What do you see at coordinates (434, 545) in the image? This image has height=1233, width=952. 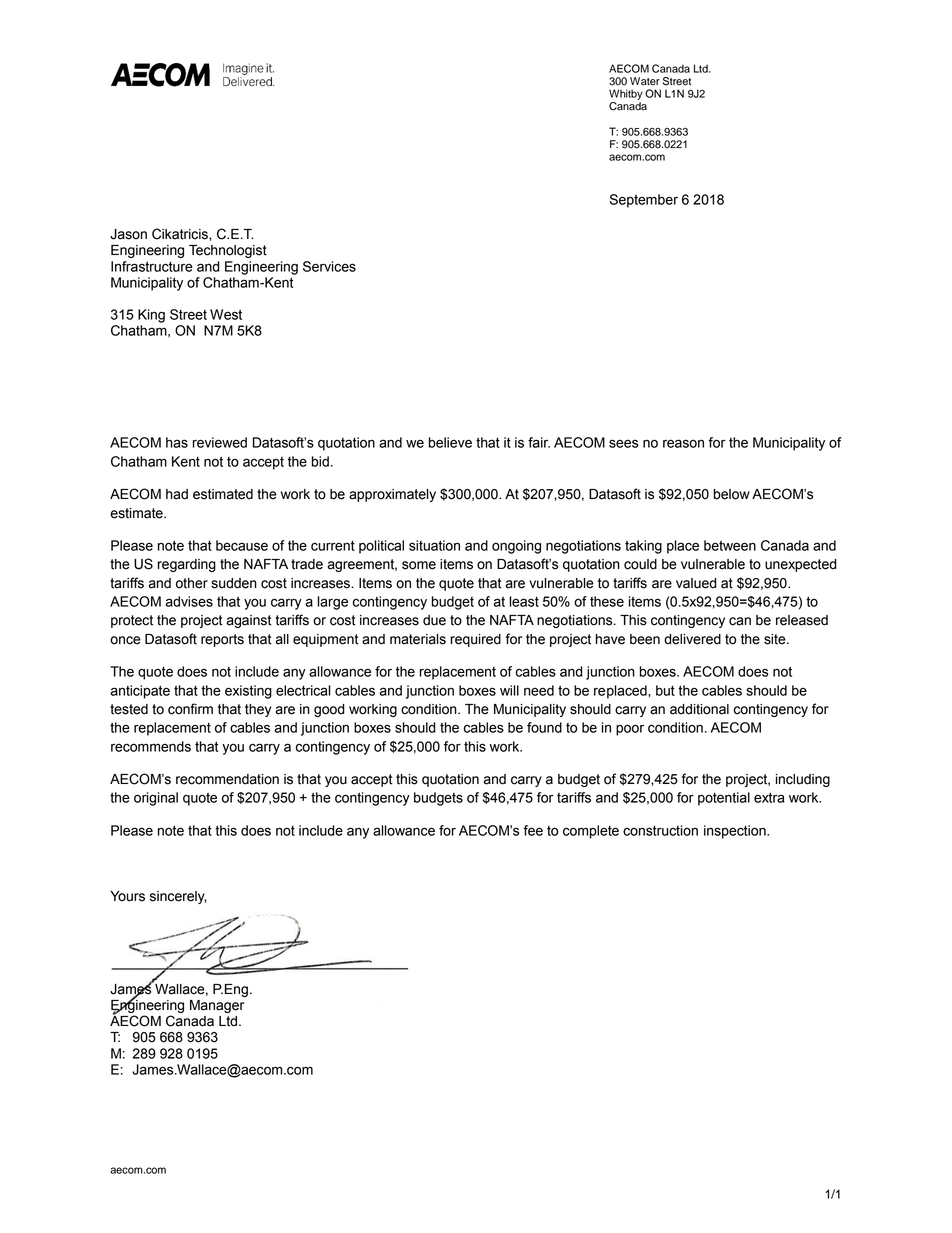 I see `situation` at bounding box center [434, 545].
